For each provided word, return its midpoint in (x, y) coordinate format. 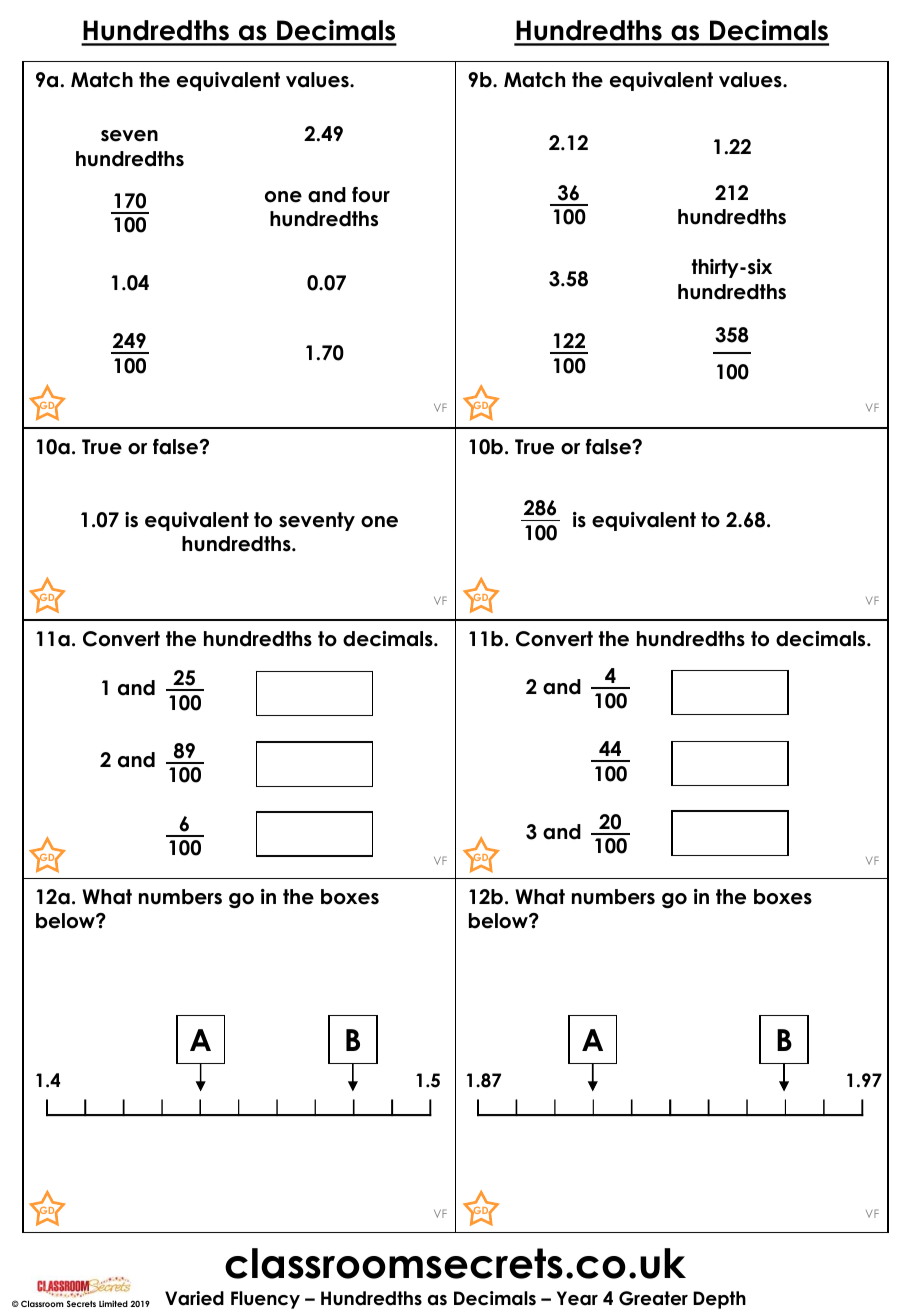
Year (577, 1298)
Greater (653, 1298)
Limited (113, 1303)
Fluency (265, 1300)
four (371, 195)
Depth (719, 1300)
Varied (194, 1298)
